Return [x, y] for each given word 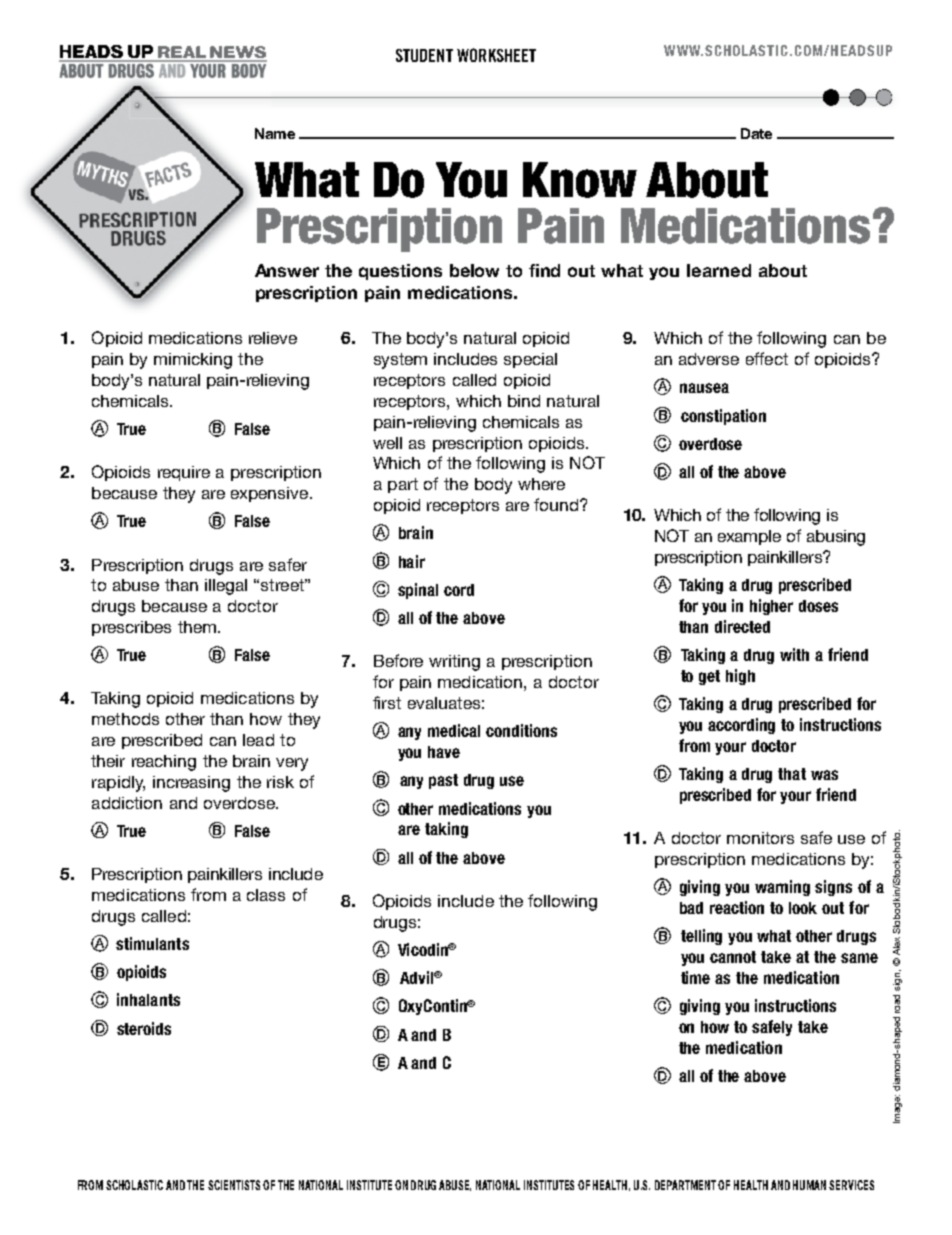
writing [454, 663]
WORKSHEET [496, 55]
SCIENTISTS [234, 1185]
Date [756, 133]
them [197, 627]
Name [275, 133]
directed [742, 626]
